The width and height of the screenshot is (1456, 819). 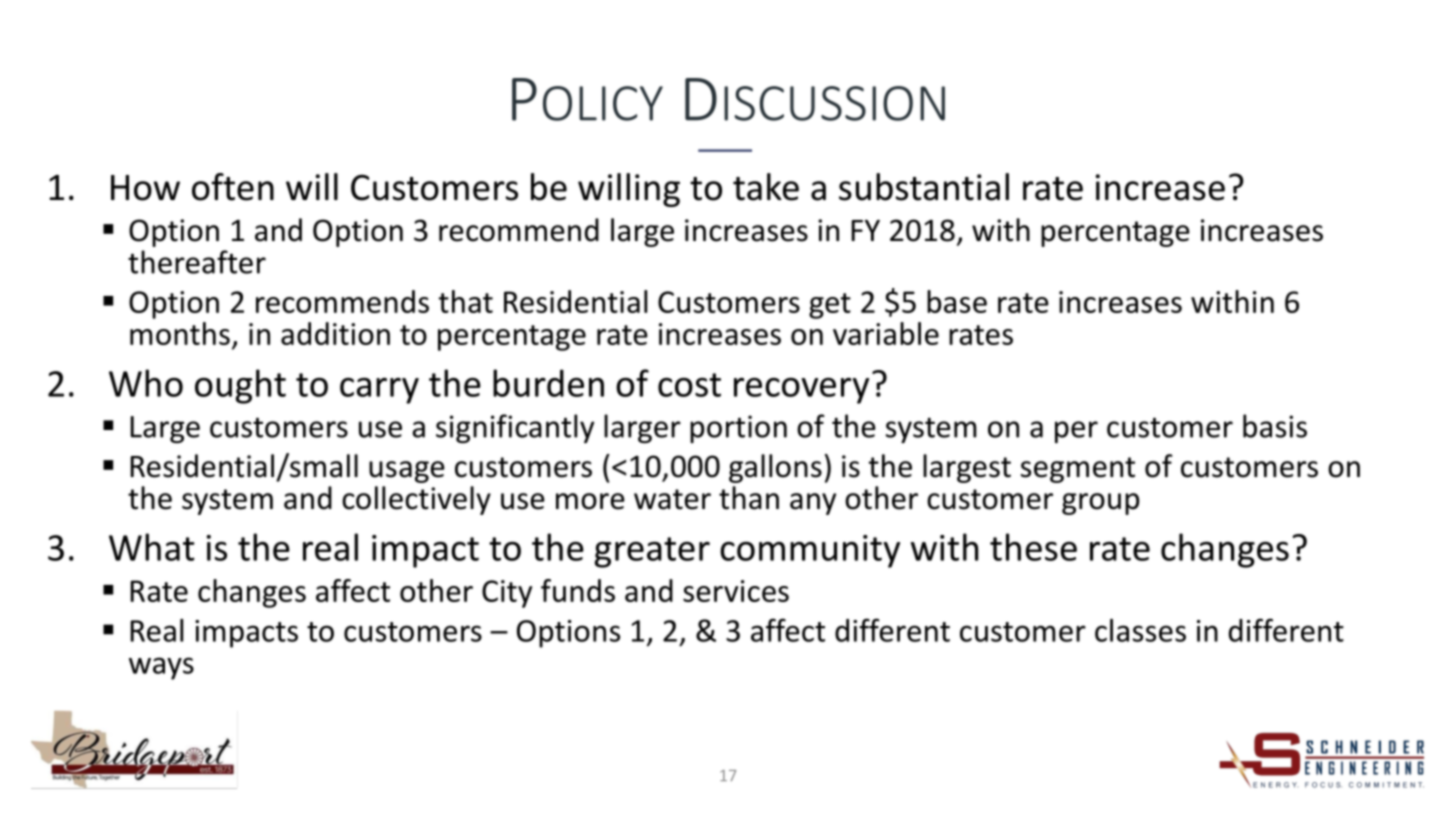 I want to click on portion, so click(x=738, y=429).
